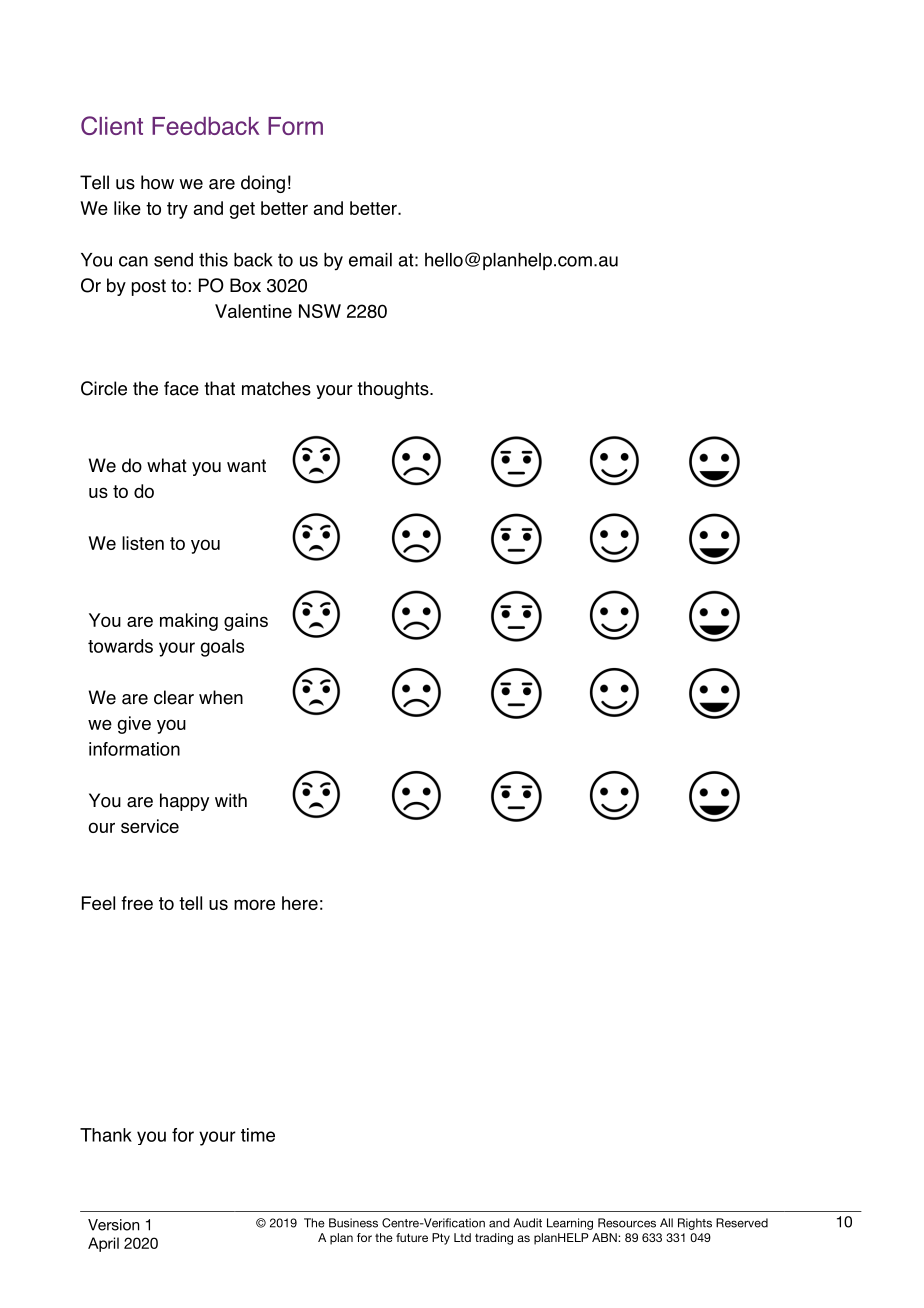 This image has width=924, height=1308. I want to click on free, so click(137, 903).
